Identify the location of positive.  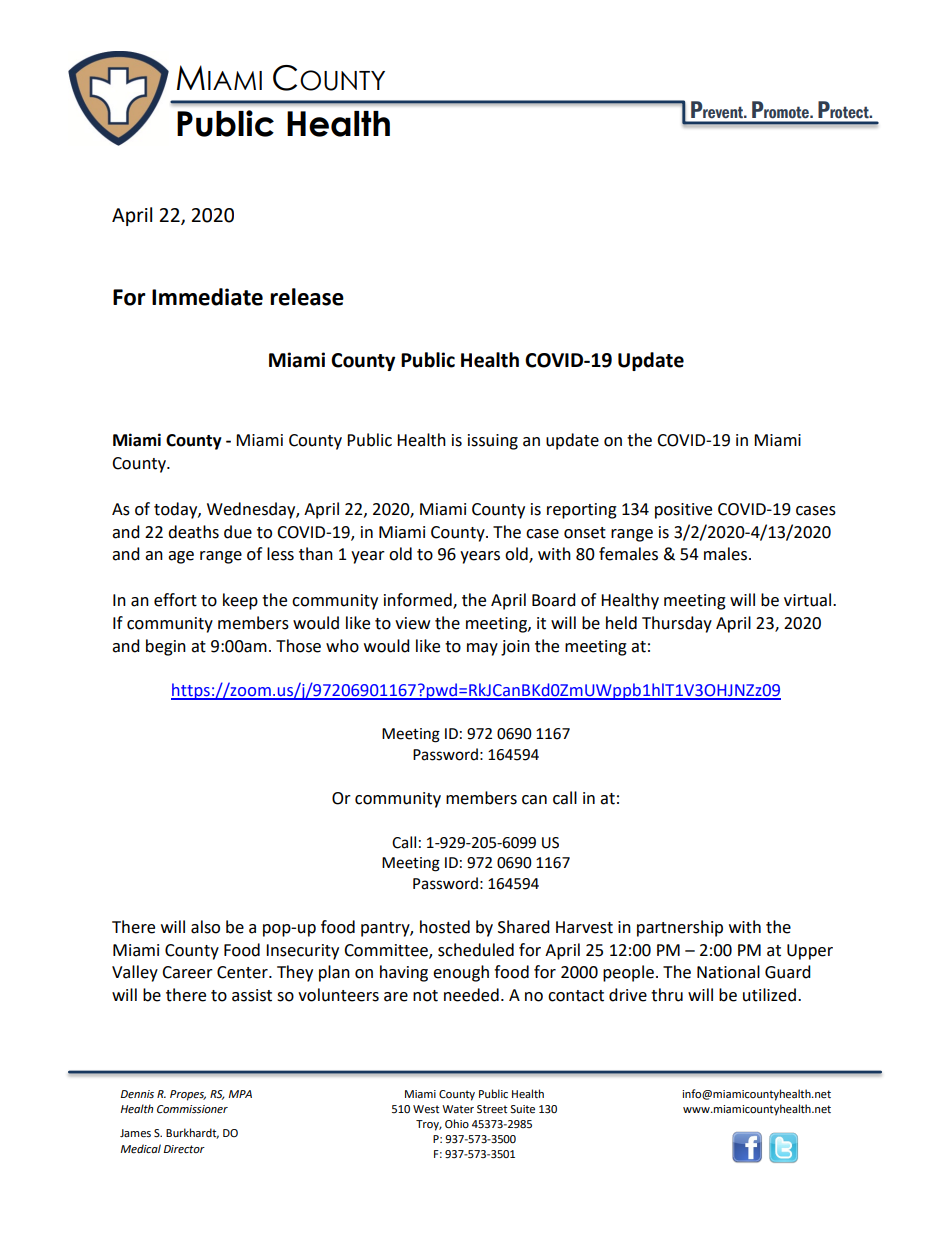
(683, 511).
